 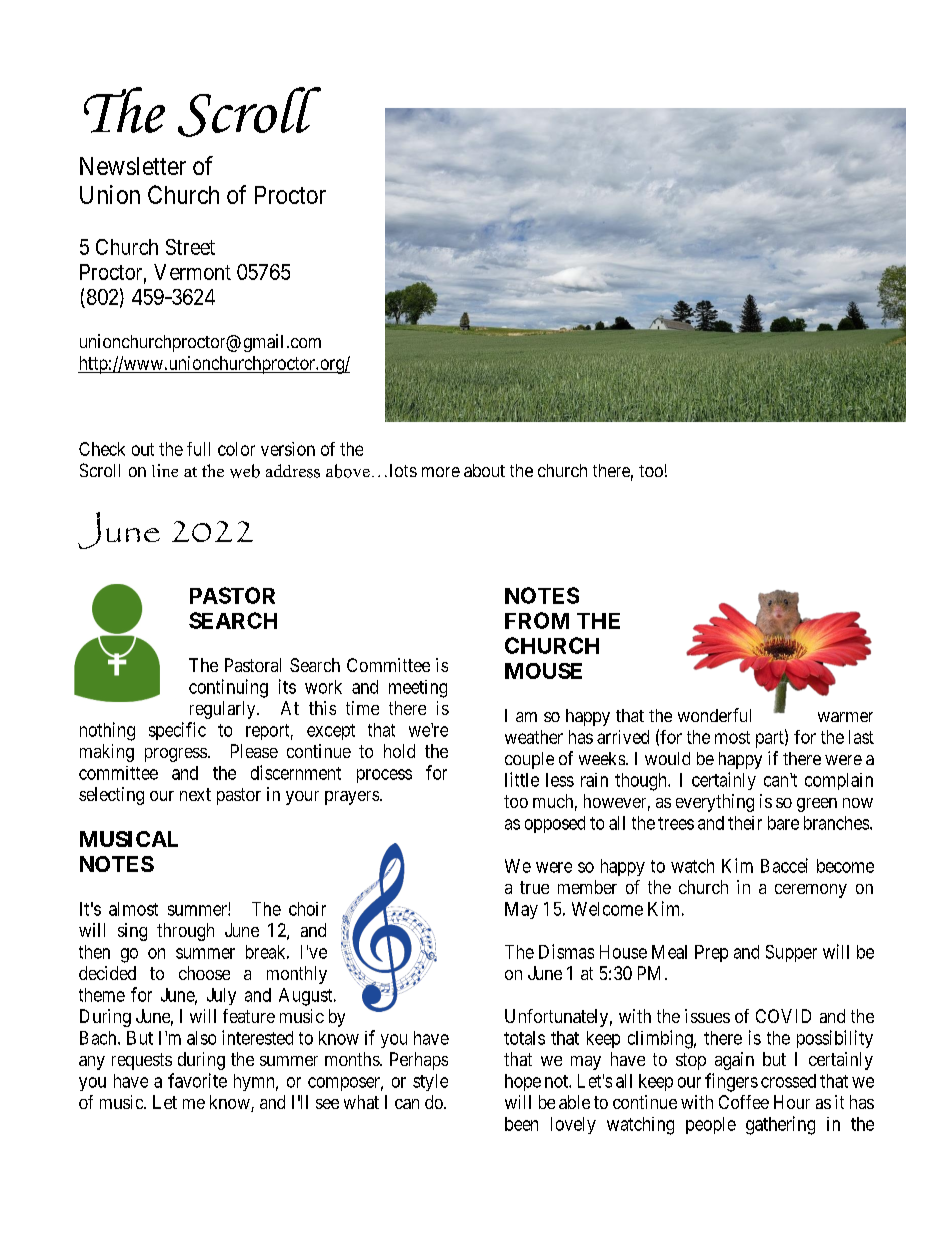 What do you see at coordinates (228, 688) in the image?
I see `continuing` at bounding box center [228, 688].
